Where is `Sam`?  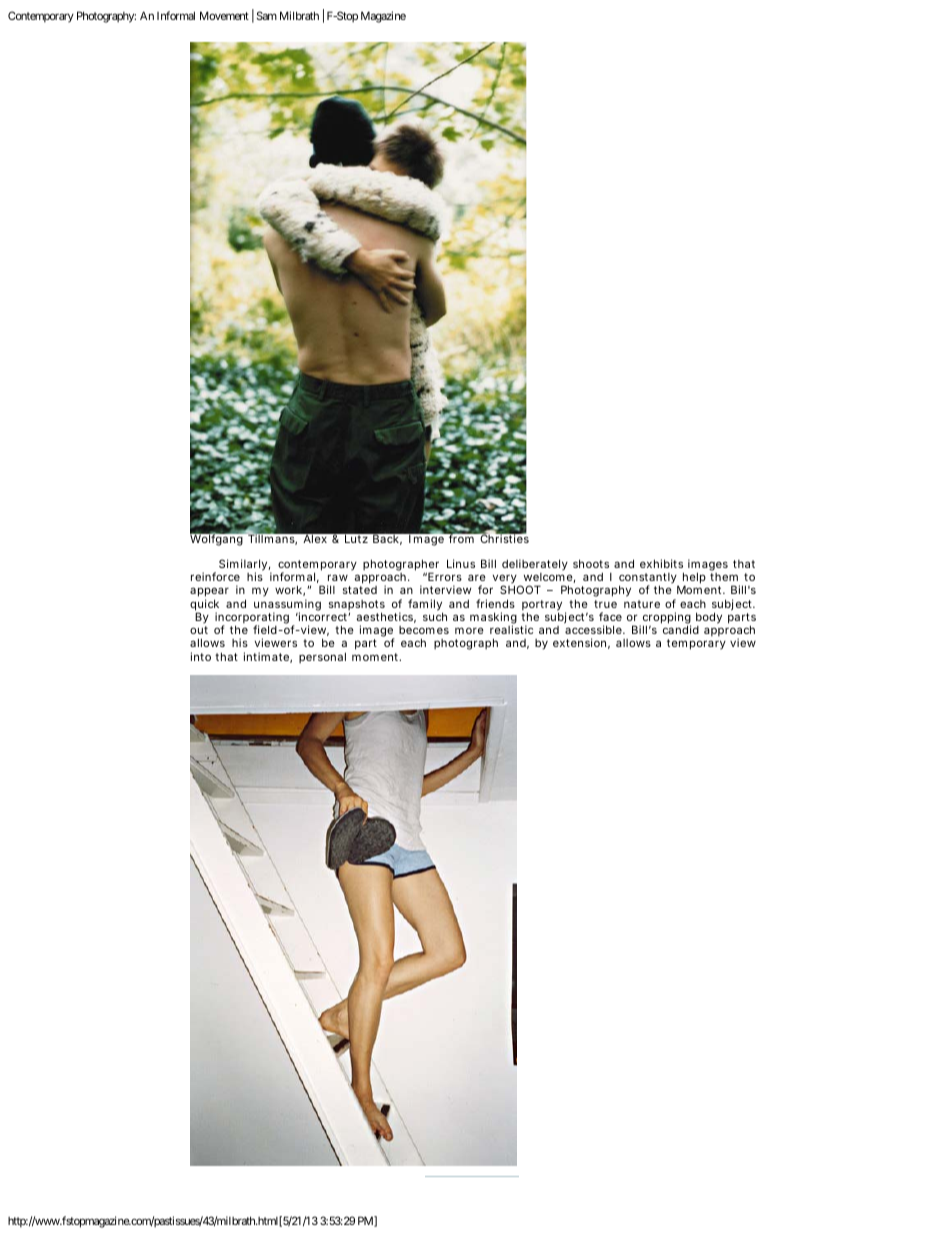 Sam is located at coordinates (267, 15).
